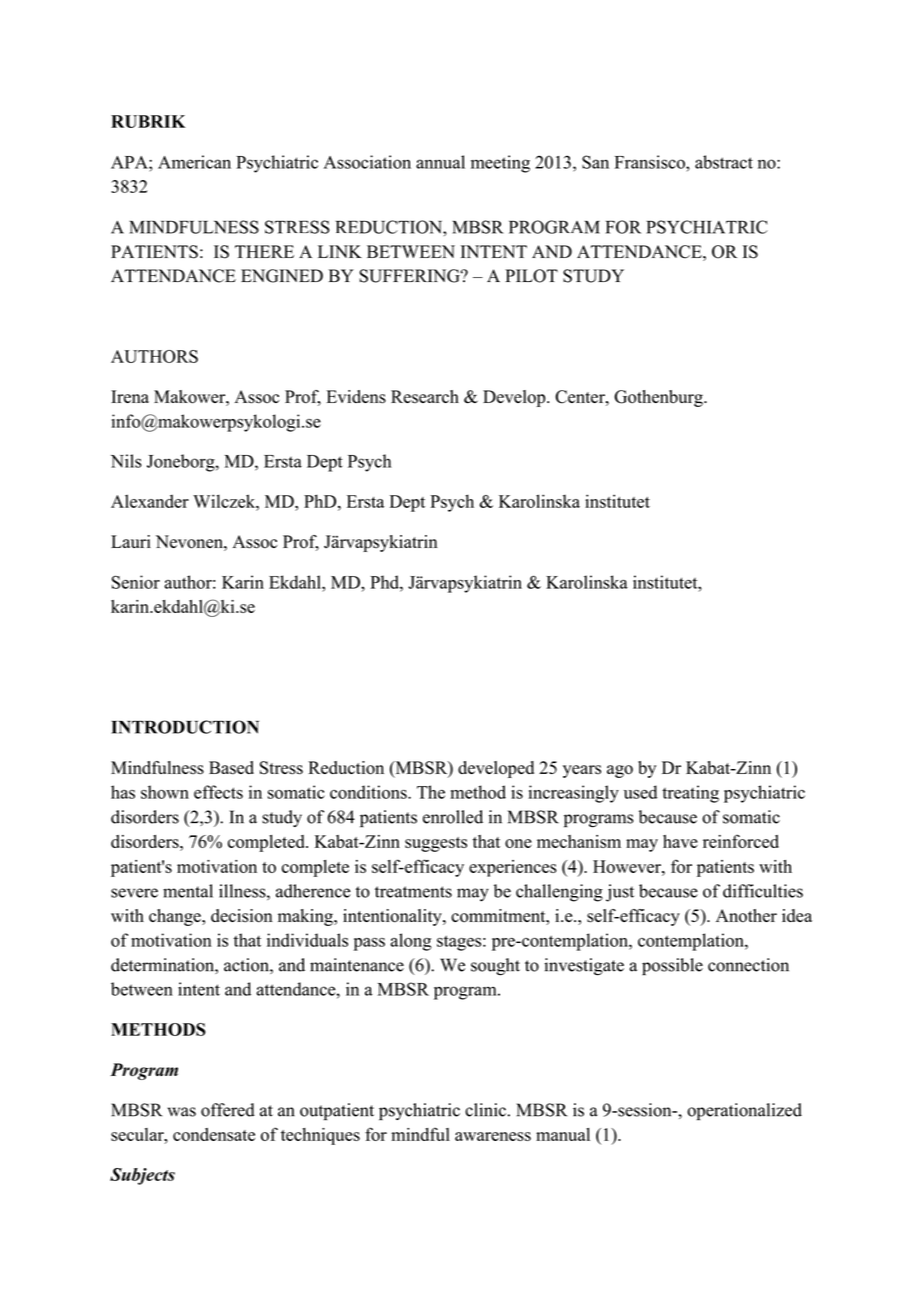 Image resolution: width=924 pixels, height=1308 pixels. Describe the element at coordinates (582, 771) in the document. I see `years` at that location.
